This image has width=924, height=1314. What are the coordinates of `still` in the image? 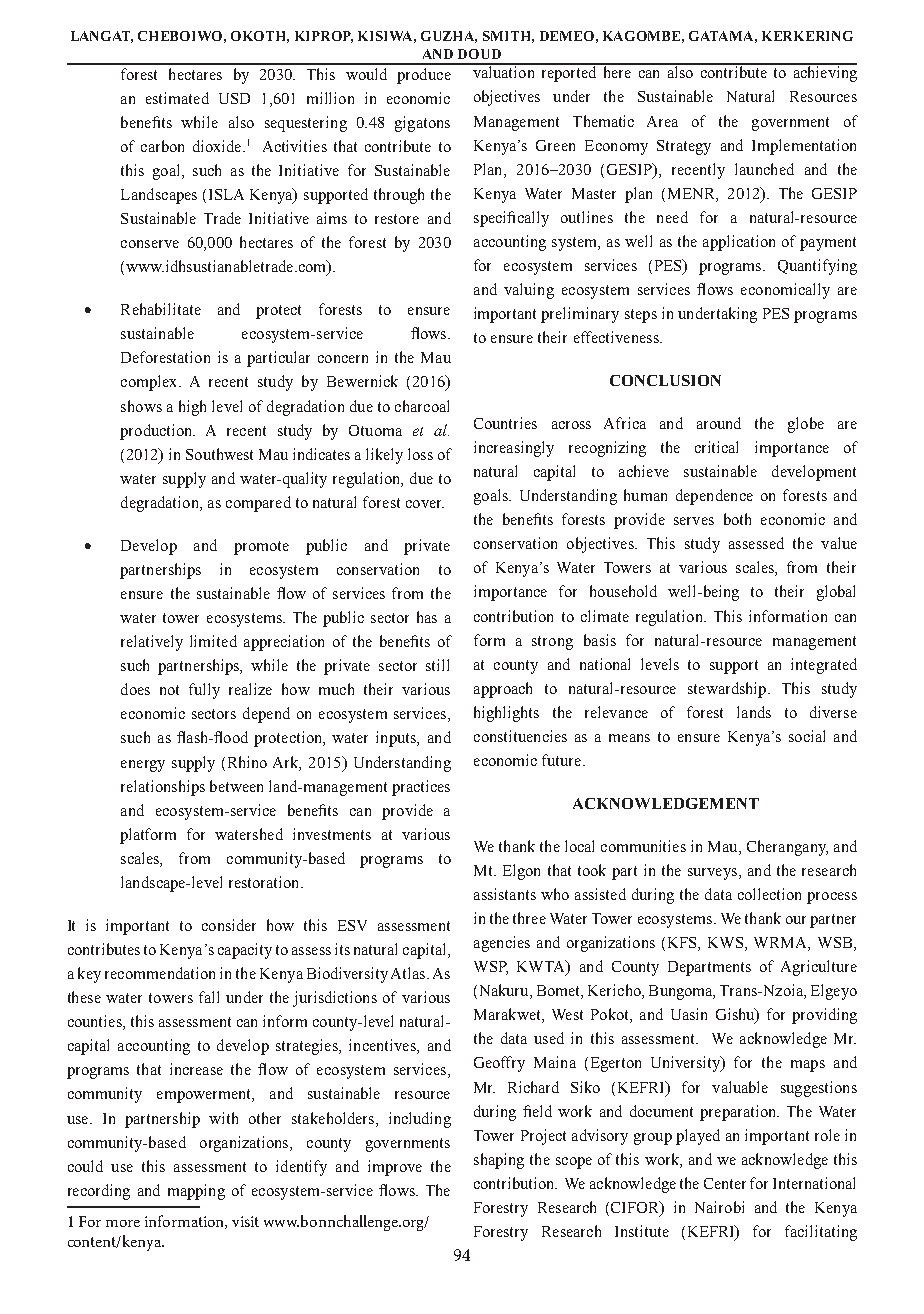 It's located at (437, 665).
